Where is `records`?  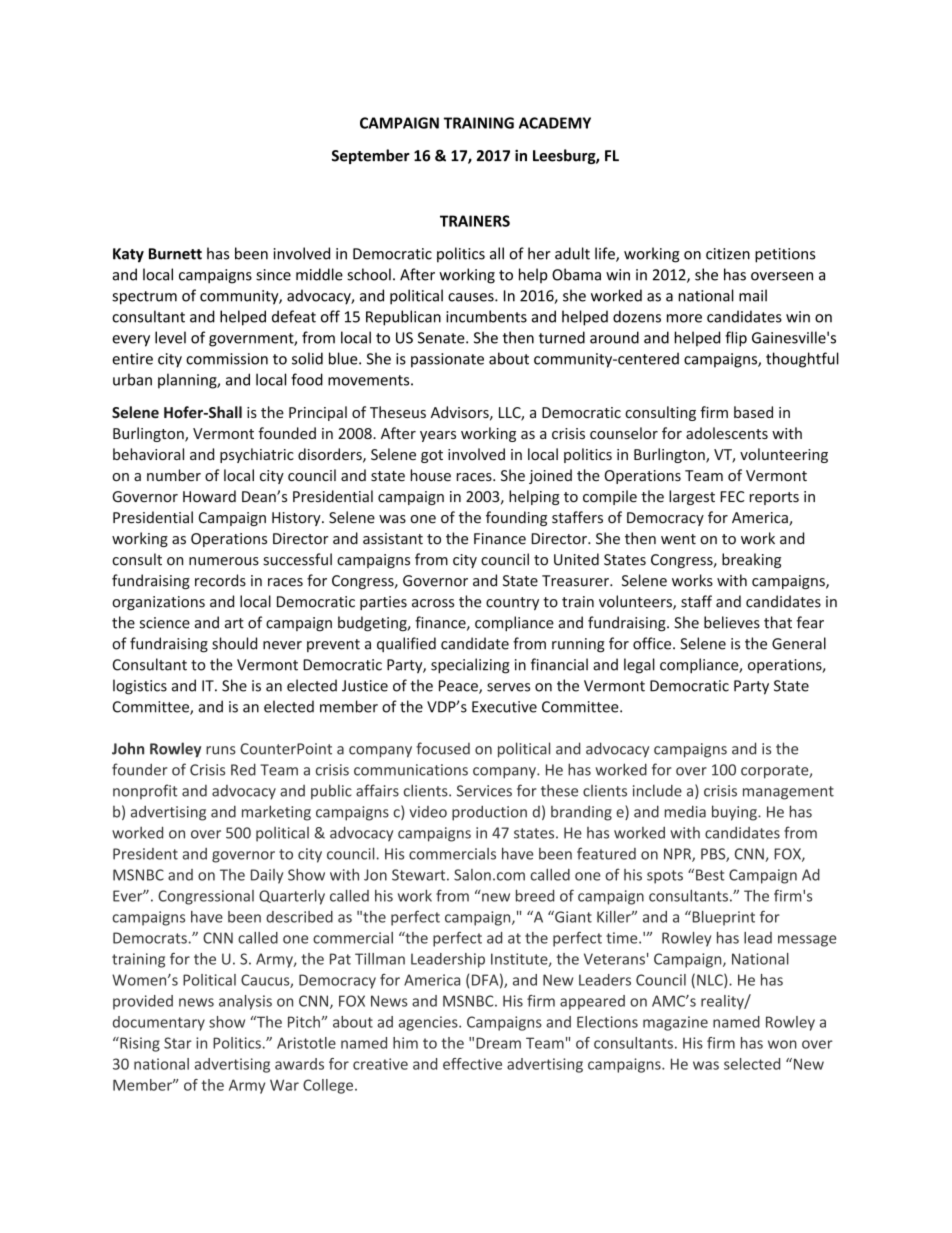 records is located at coordinates (220, 580).
